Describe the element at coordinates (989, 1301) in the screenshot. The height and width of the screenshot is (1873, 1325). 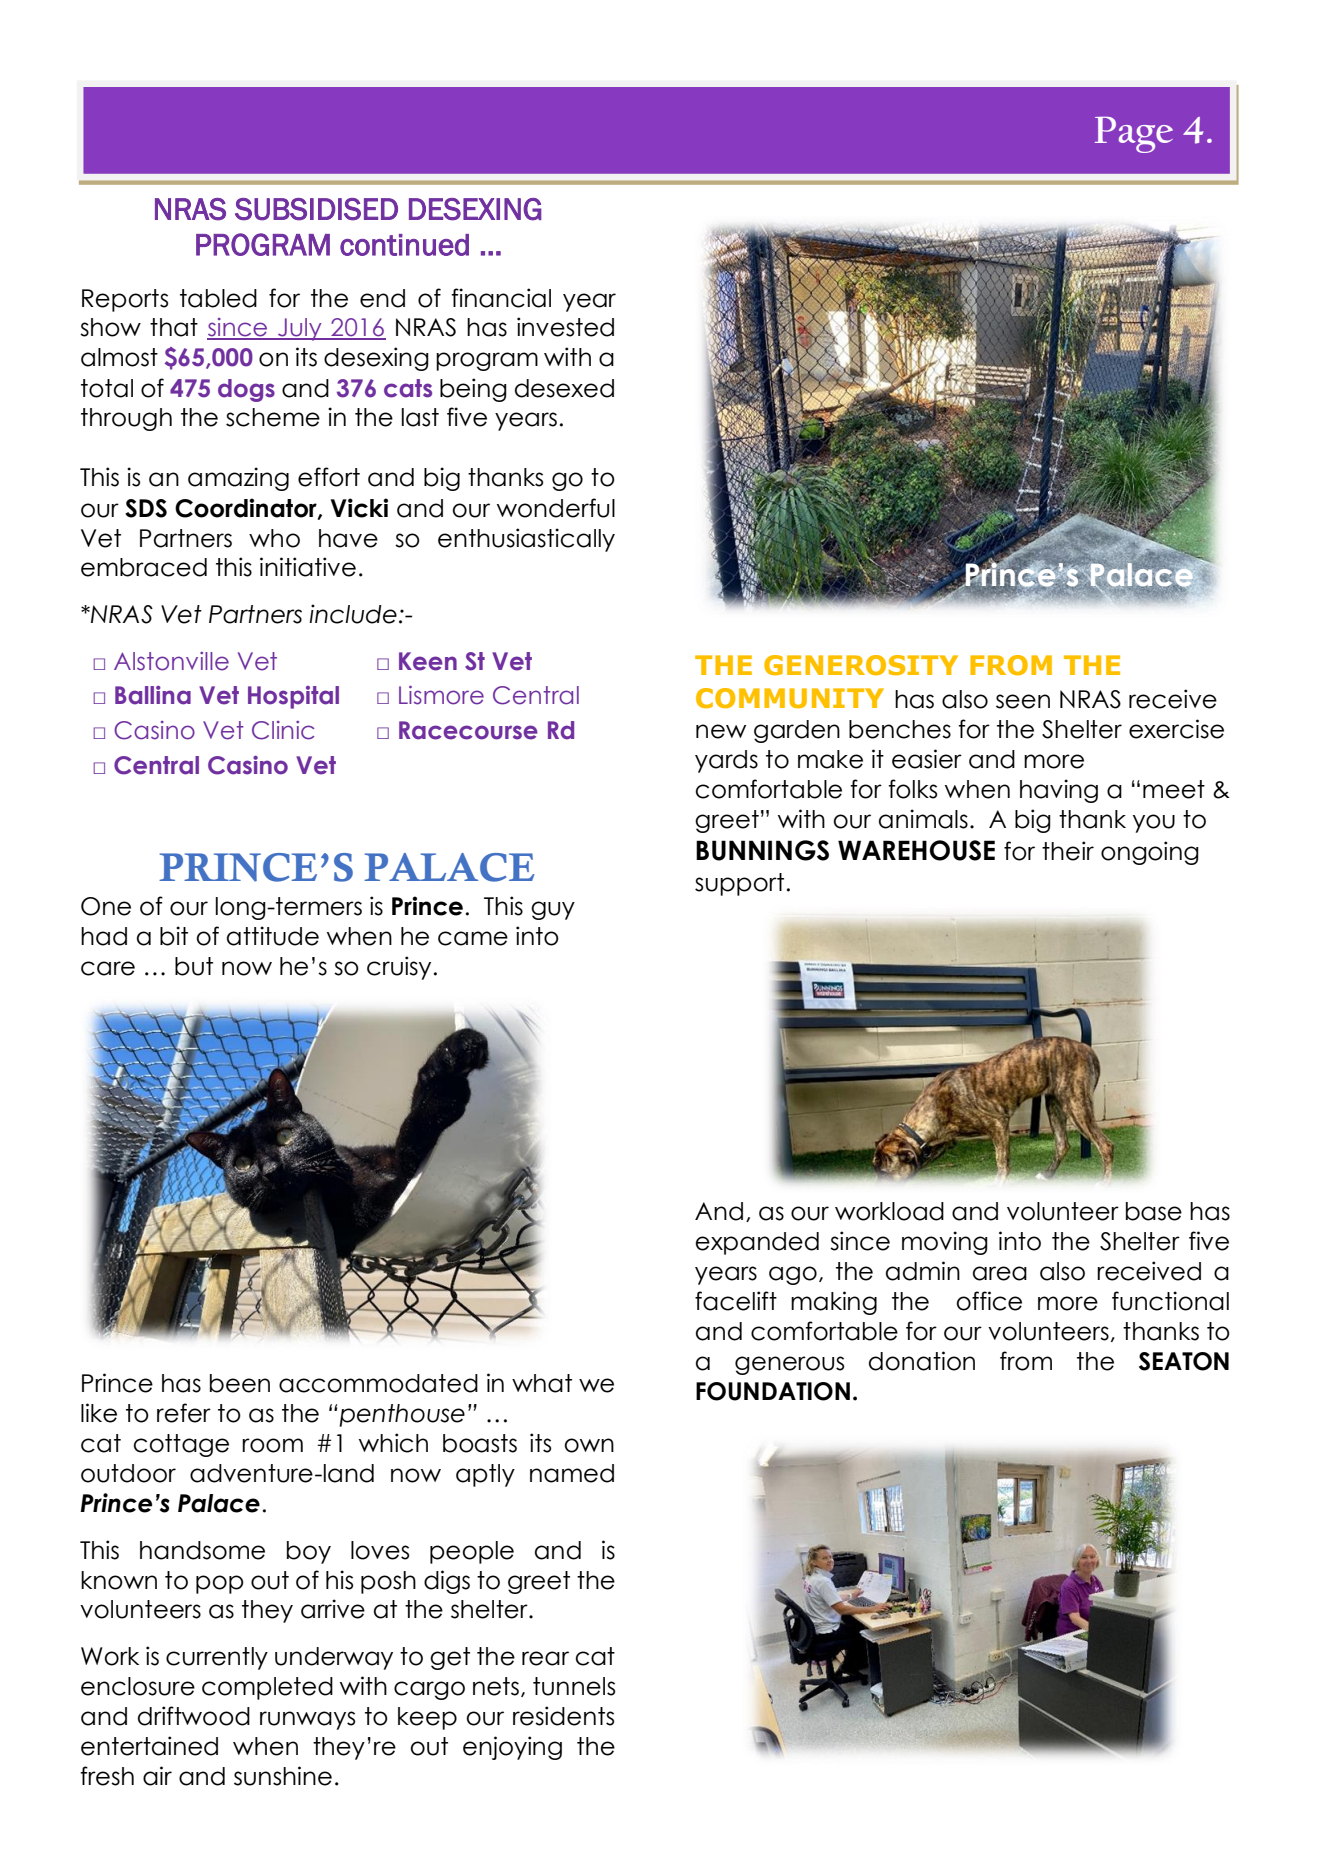
I see `office` at that location.
